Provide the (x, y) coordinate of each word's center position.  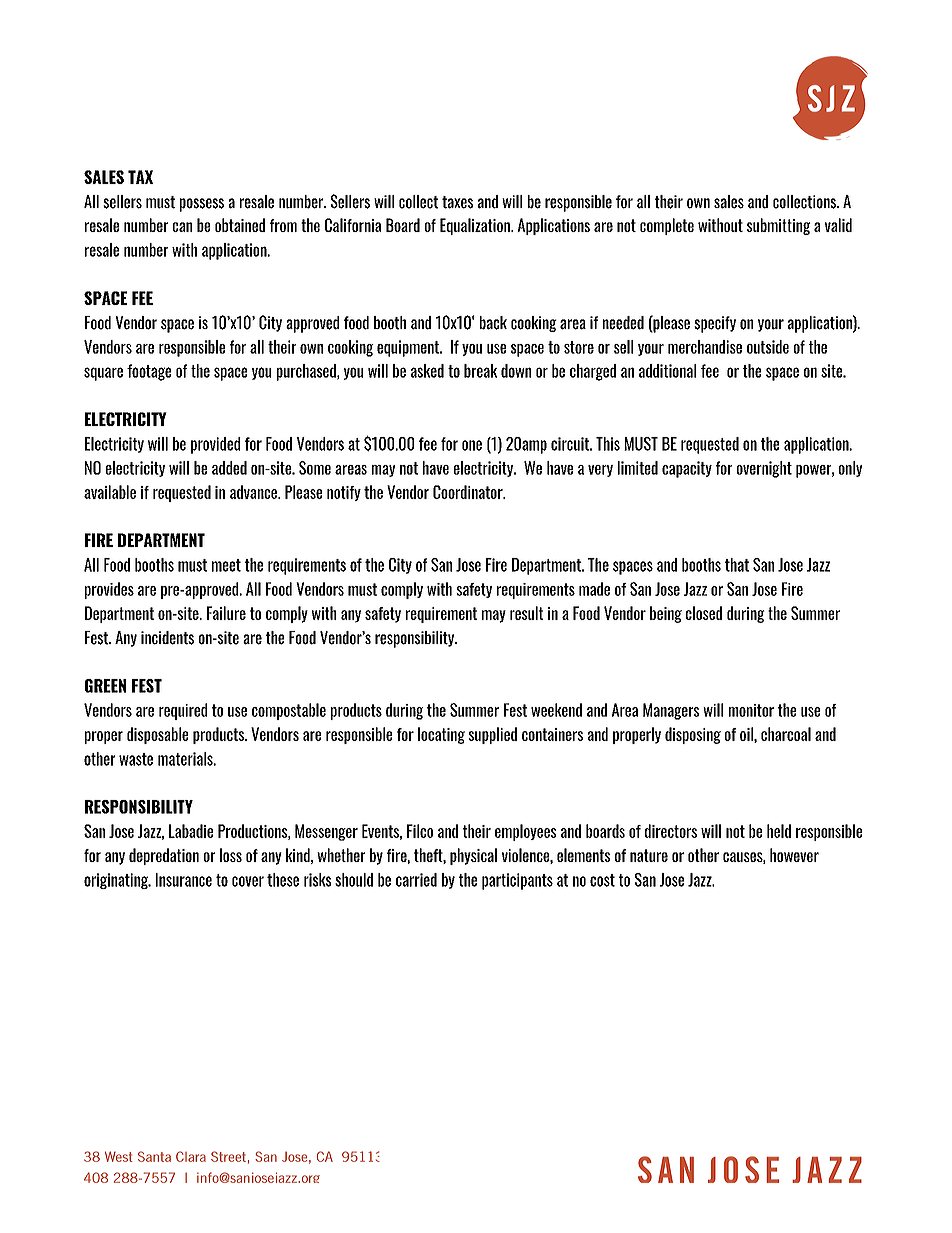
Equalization (476, 226)
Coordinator (469, 492)
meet (226, 565)
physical (473, 856)
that (737, 565)
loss (231, 855)
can (182, 227)
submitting (779, 226)
